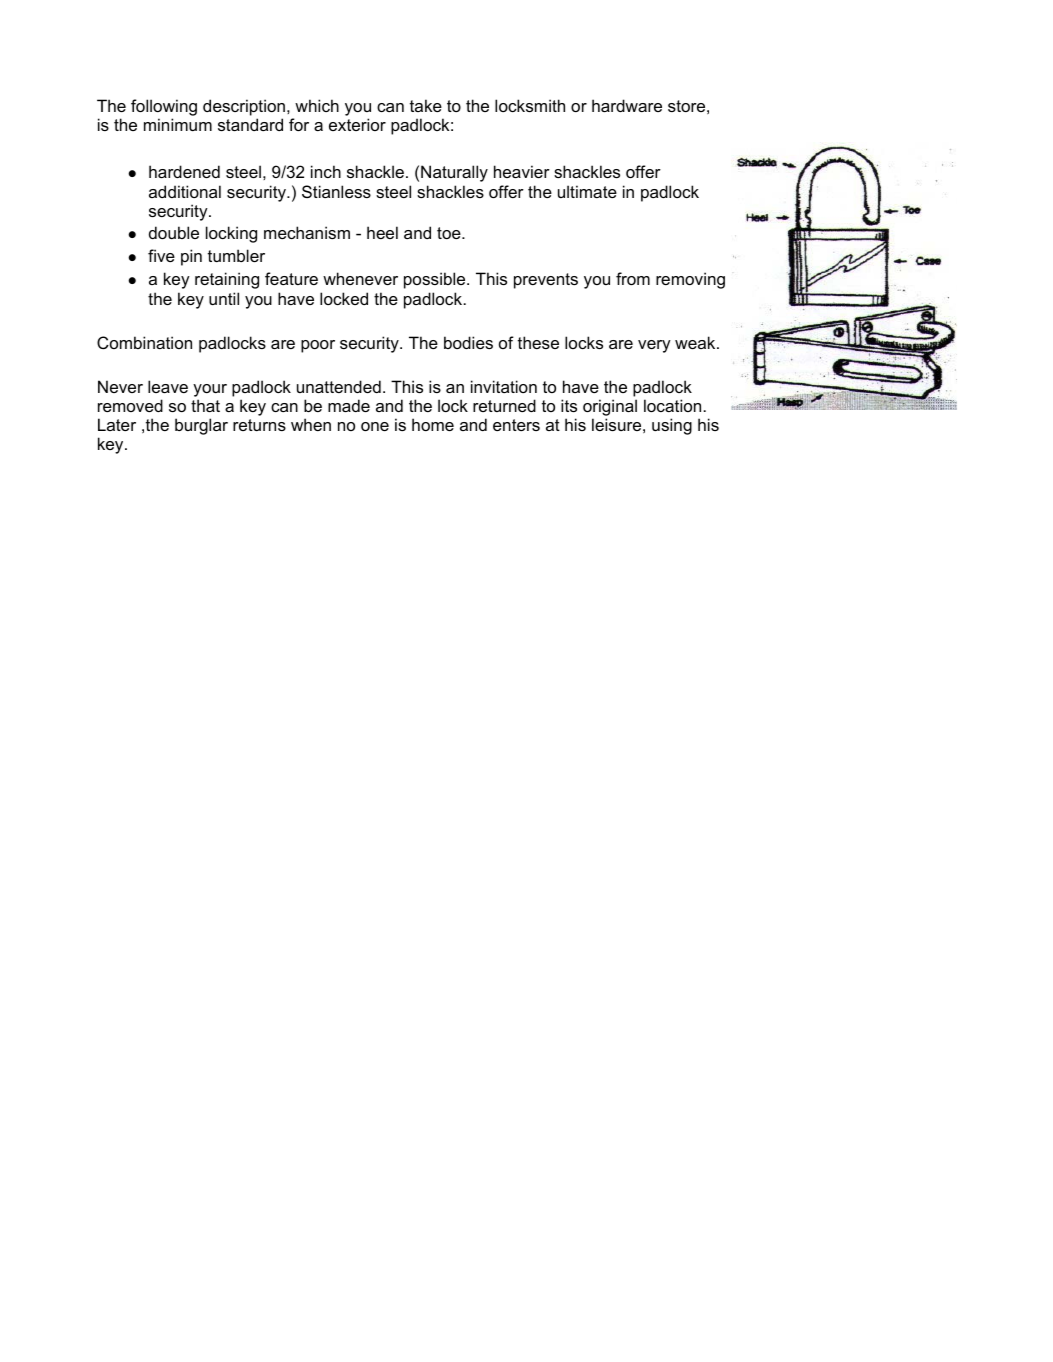  I want to click on hardened, so click(184, 171).
